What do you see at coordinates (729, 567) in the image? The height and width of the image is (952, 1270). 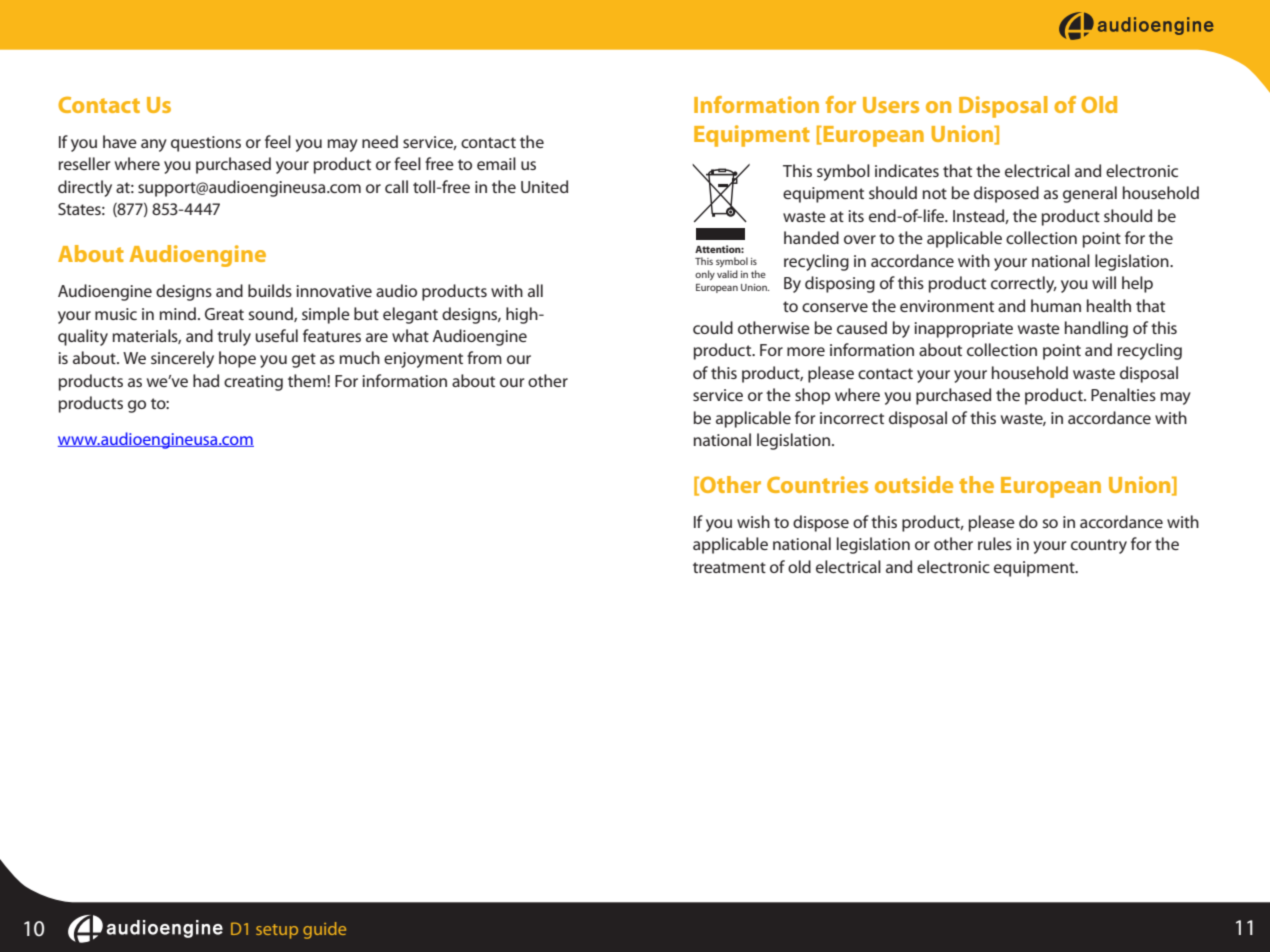 I see `treatment` at bounding box center [729, 567].
